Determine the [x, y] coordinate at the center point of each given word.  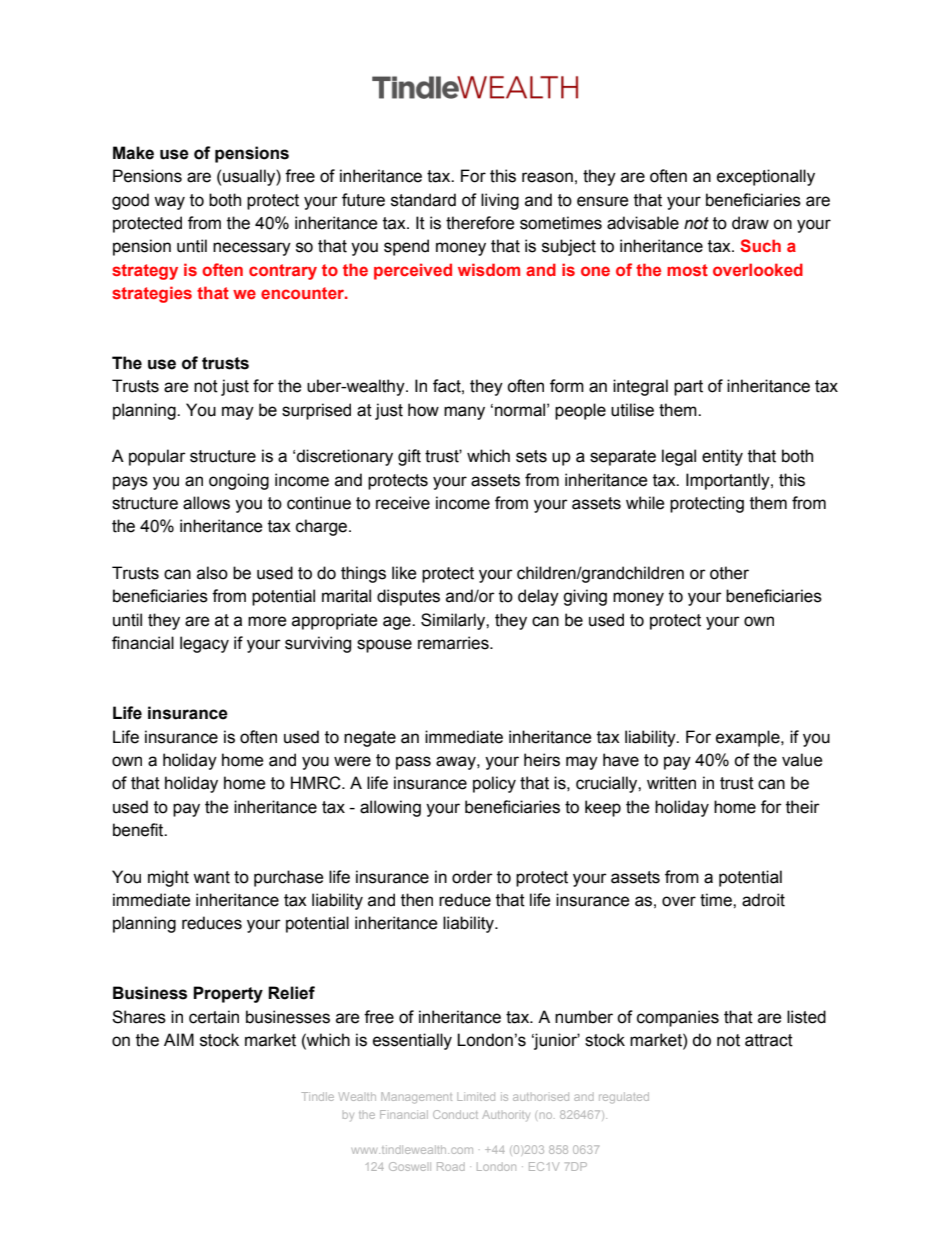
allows [206, 503]
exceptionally [766, 177]
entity [722, 457]
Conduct [455, 1114]
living [500, 201]
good [130, 201]
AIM [179, 1039]
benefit [139, 830]
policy [494, 784]
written [671, 783]
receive [403, 503]
